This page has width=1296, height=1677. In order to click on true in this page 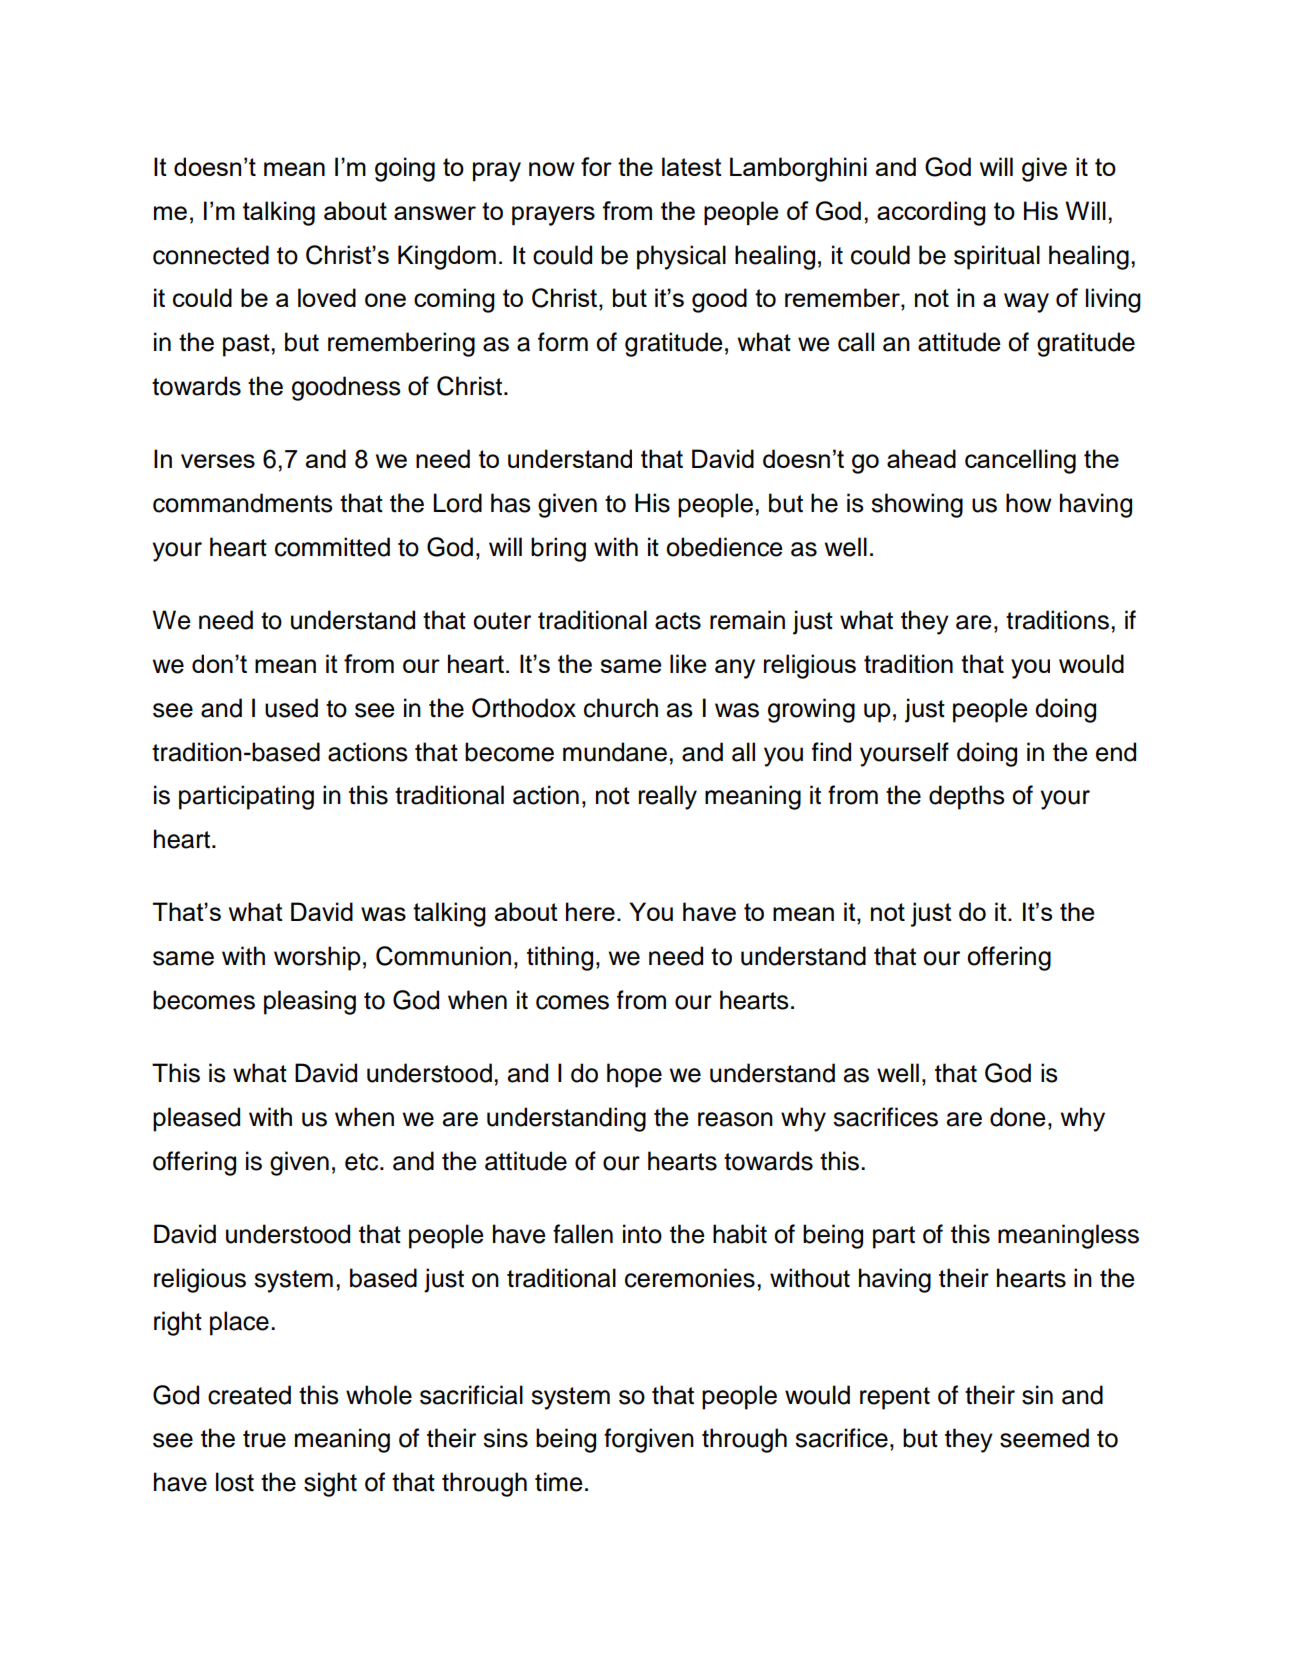, I will do `click(264, 1439)`.
